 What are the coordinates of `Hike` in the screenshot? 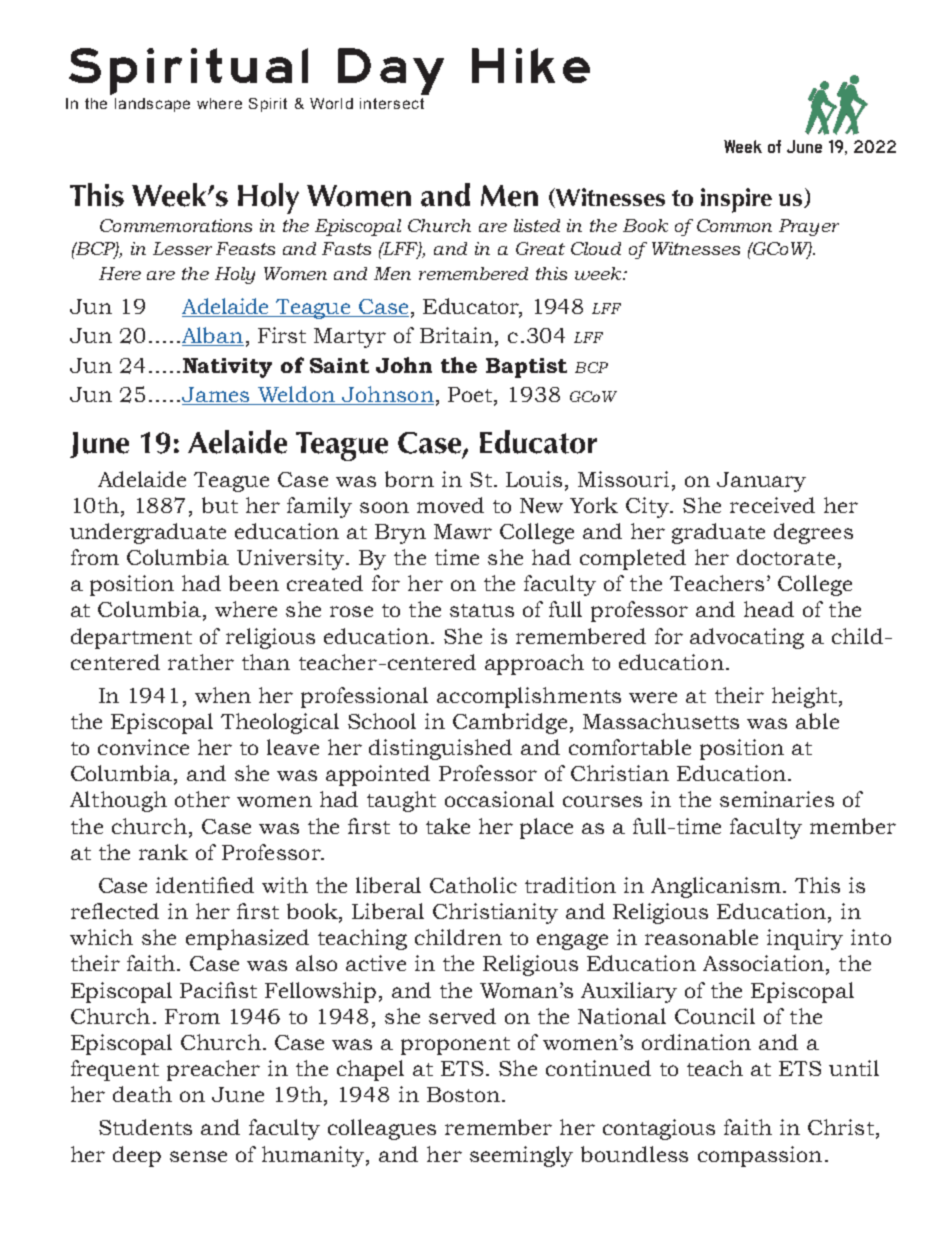 It's located at (531, 65).
